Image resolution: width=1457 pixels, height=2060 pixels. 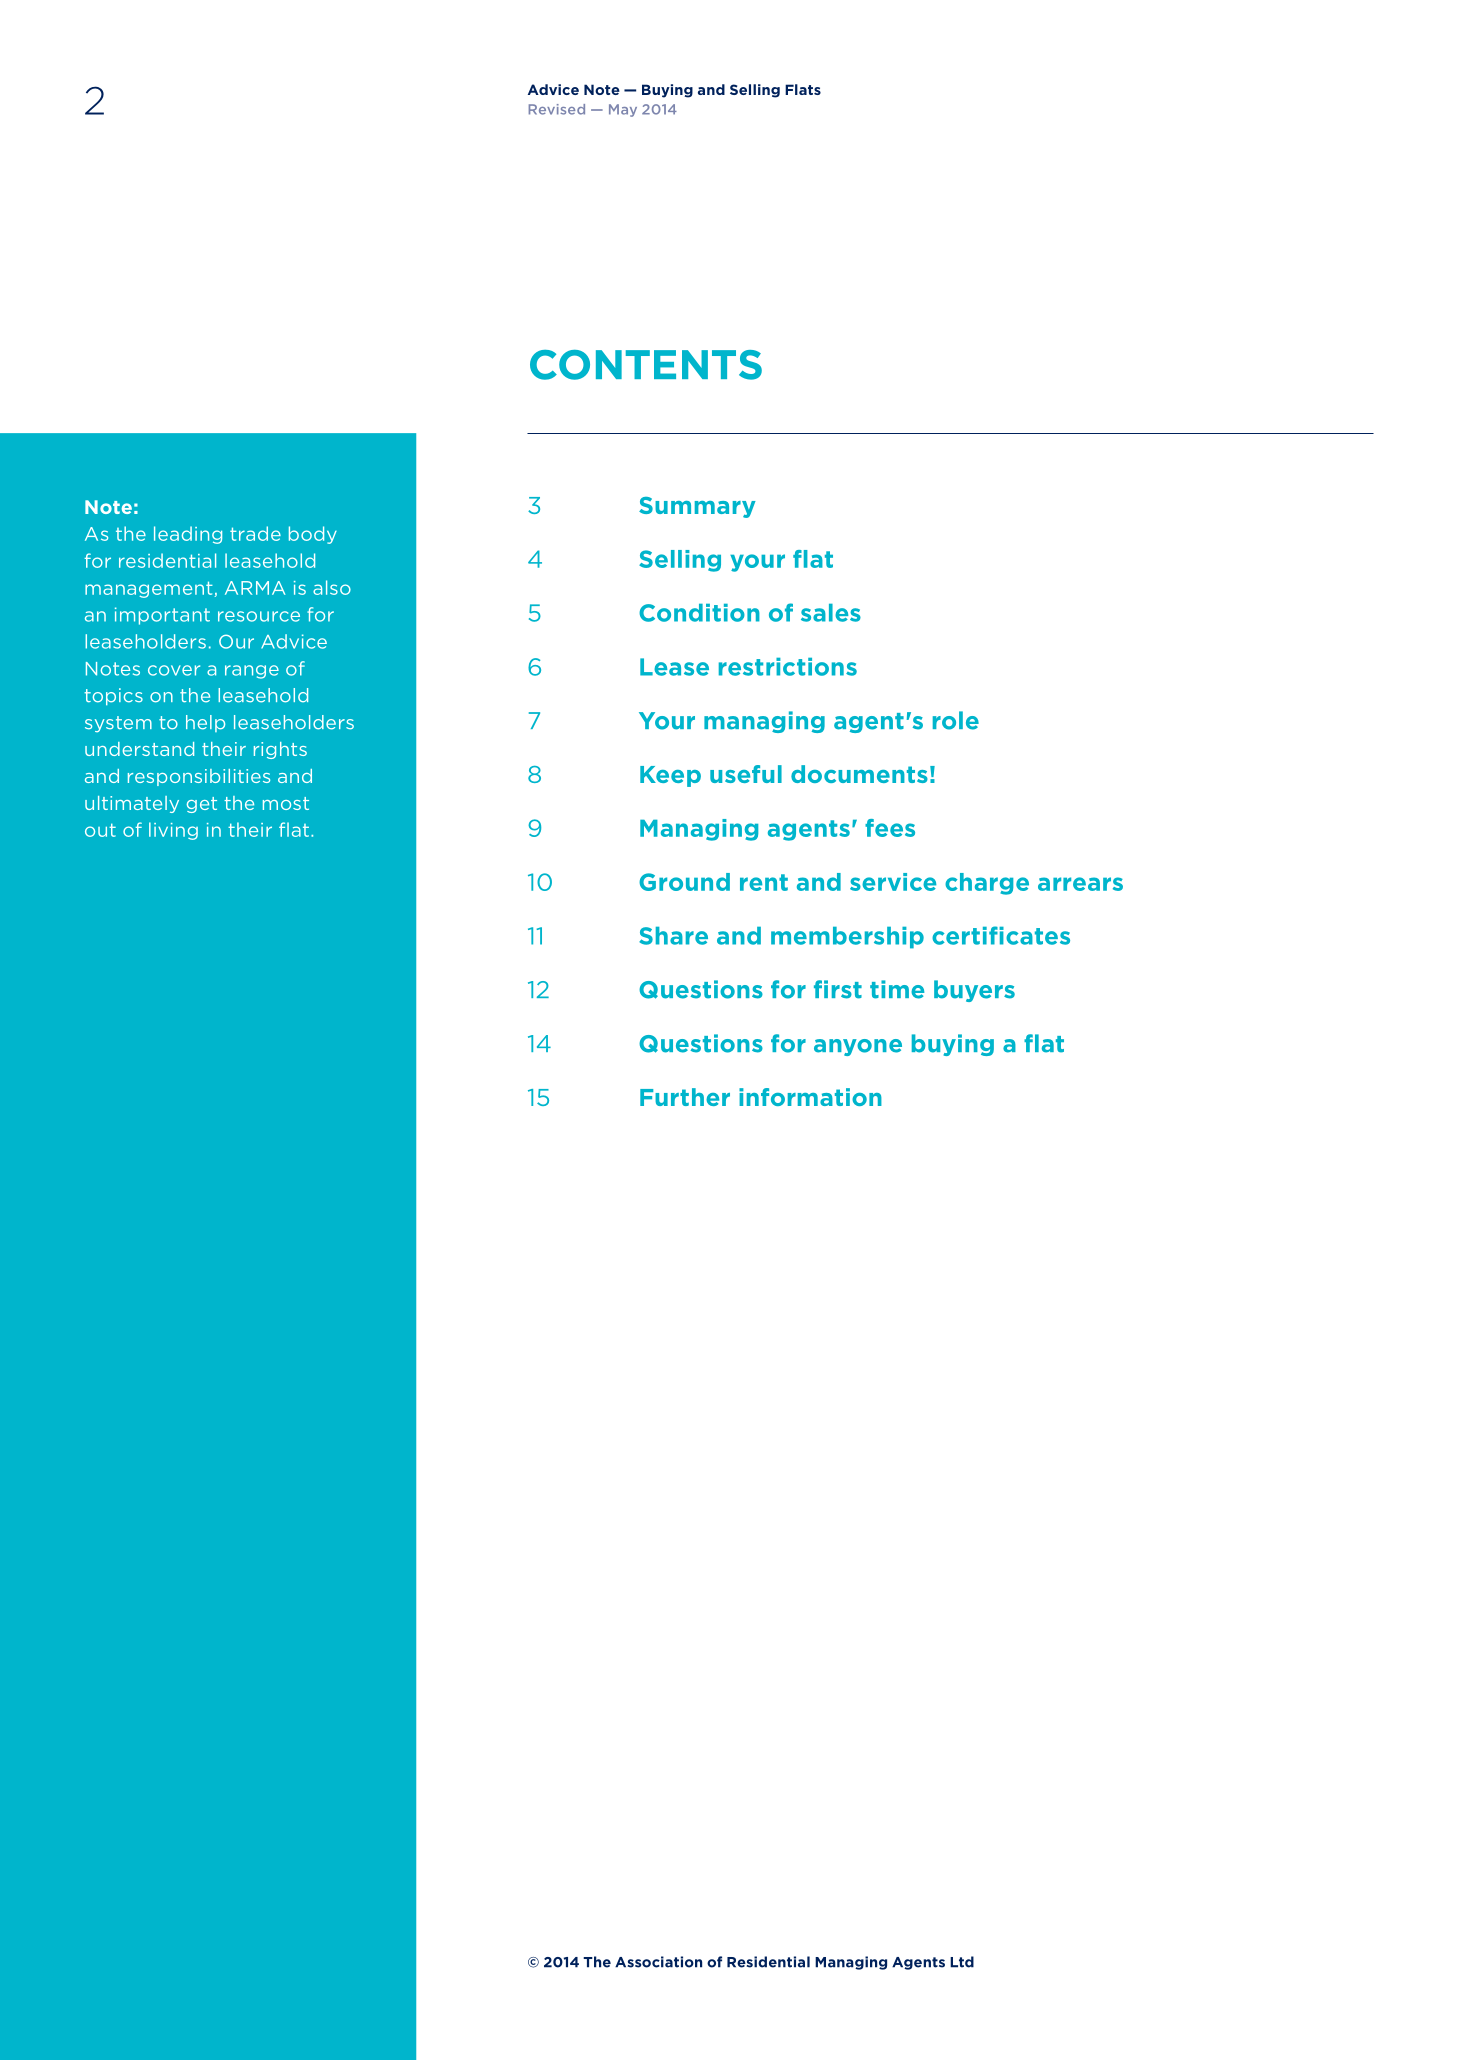 I want to click on Further, so click(x=685, y=1097).
